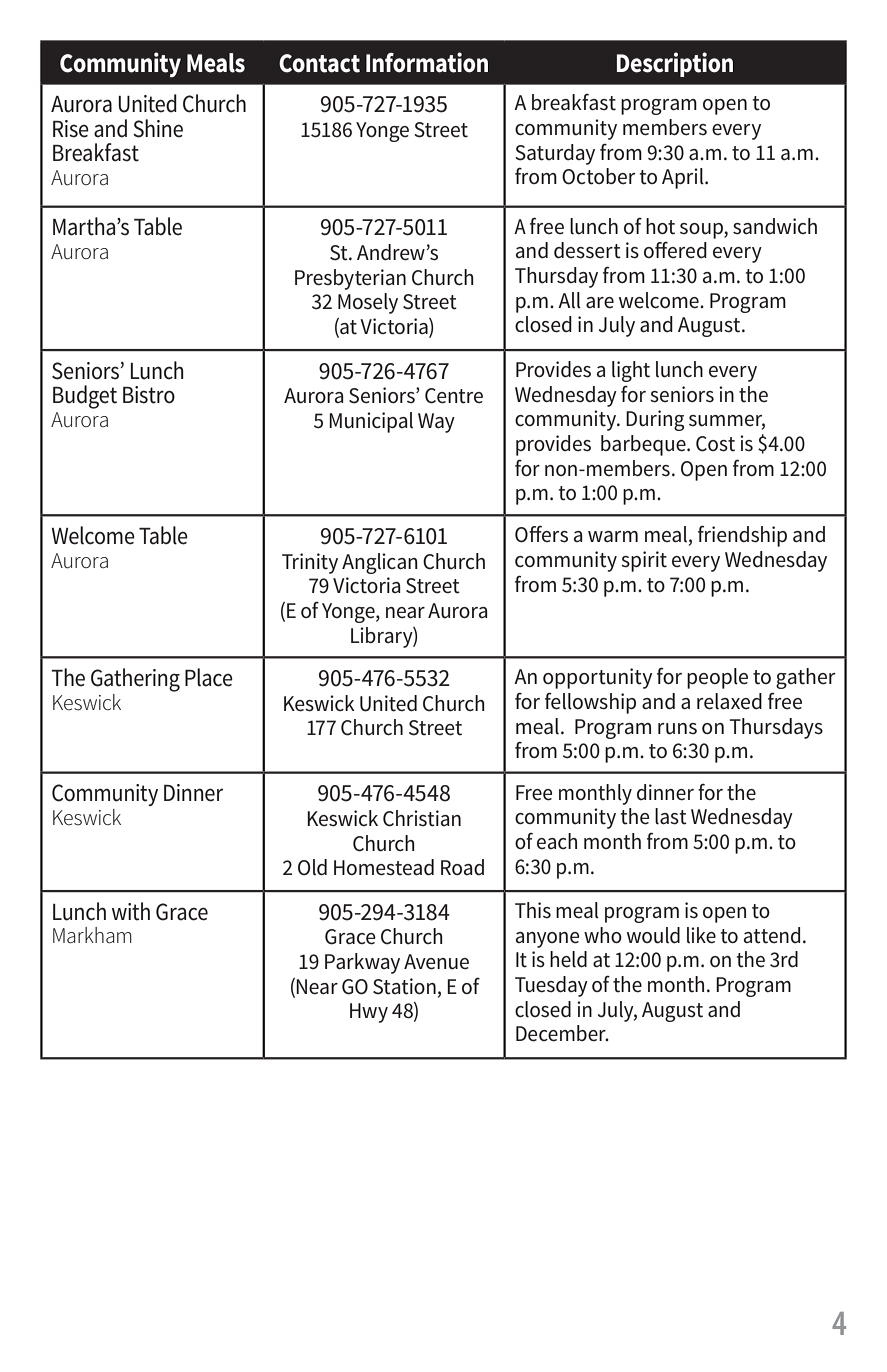 The image size is (887, 1372). What do you see at coordinates (92, 935) in the document?
I see `Markham` at bounding box center [92, 935].
